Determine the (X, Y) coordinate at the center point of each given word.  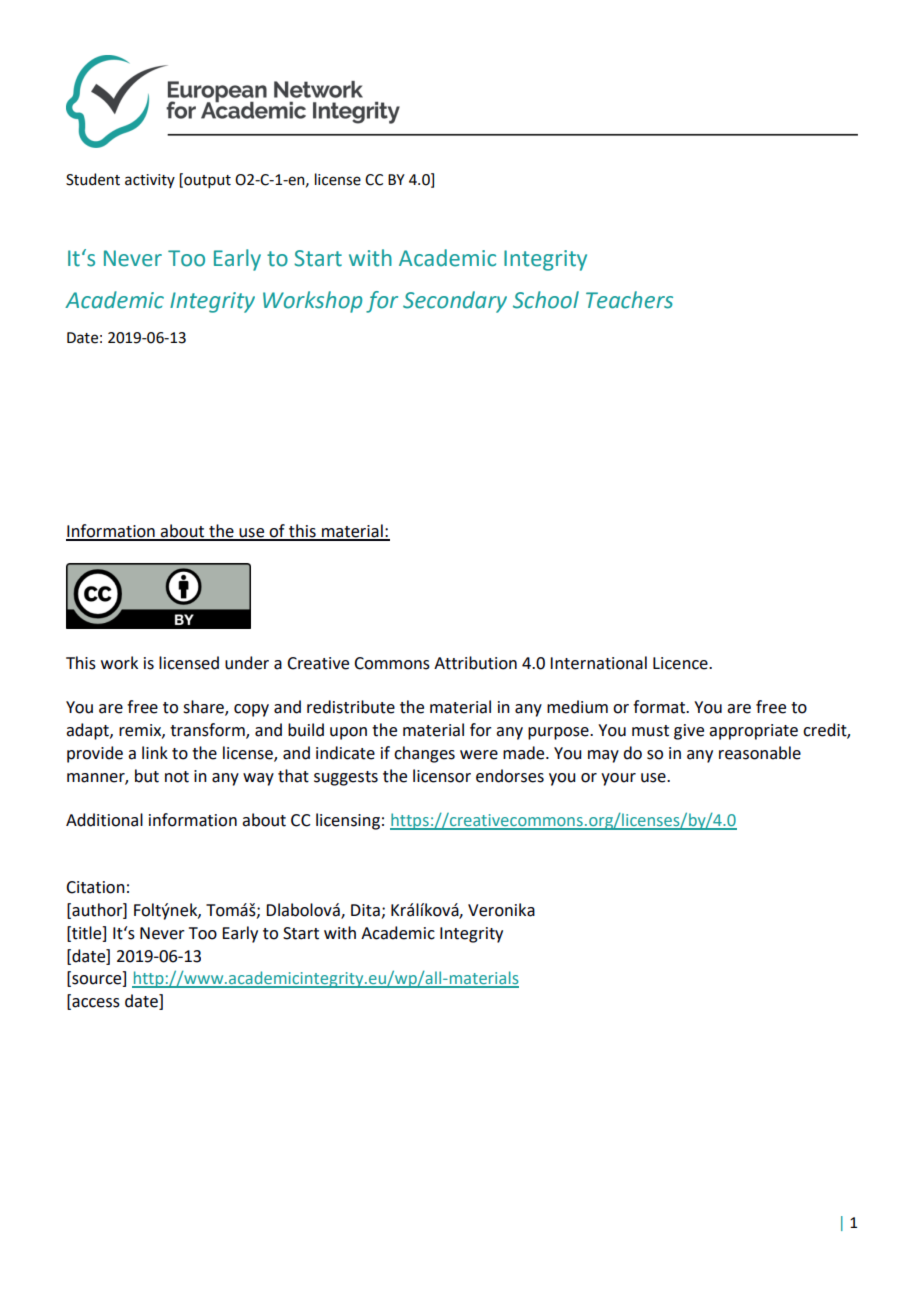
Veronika (501, 910)
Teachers (629, 300)
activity (150, 181)
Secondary (455, 302)
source (97, 981)
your (618, 779)
